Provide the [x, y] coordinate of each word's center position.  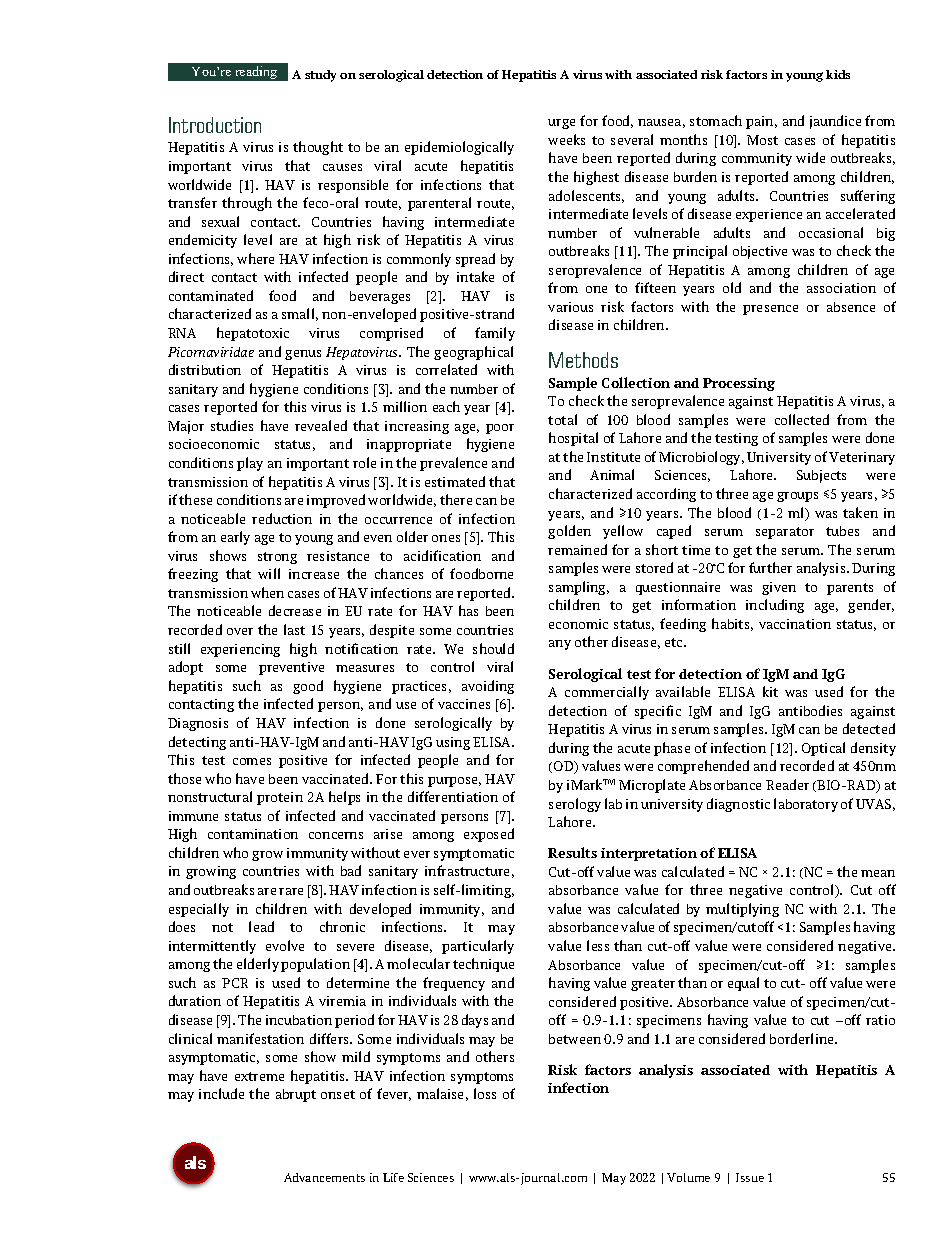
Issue [750, 1177]
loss [485, 1093]
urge [561, 124]
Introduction [215, 125]
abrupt [296, 1095]
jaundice [835, 122]
